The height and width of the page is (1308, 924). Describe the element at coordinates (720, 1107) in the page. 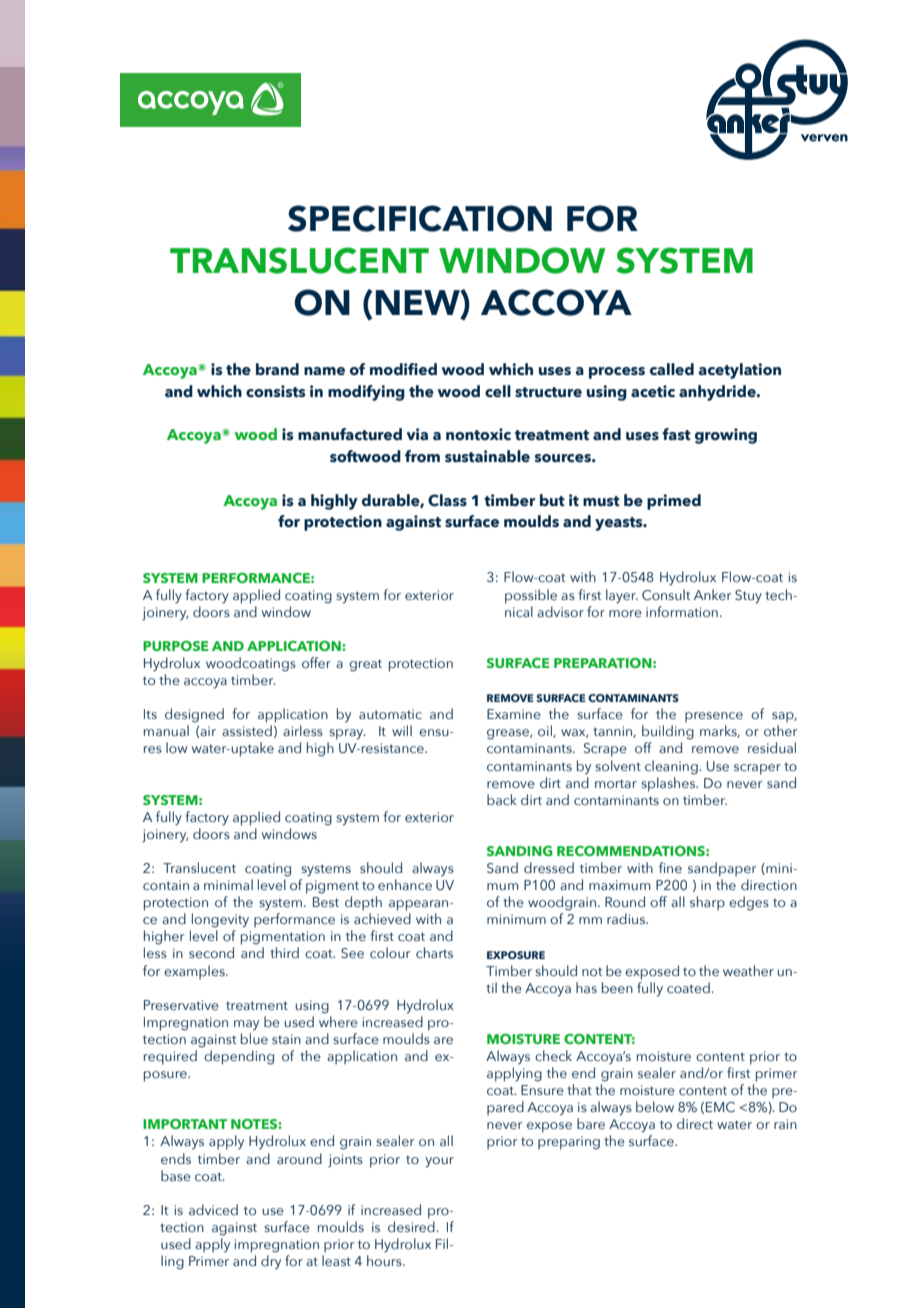

I see `EMC` at that location.
